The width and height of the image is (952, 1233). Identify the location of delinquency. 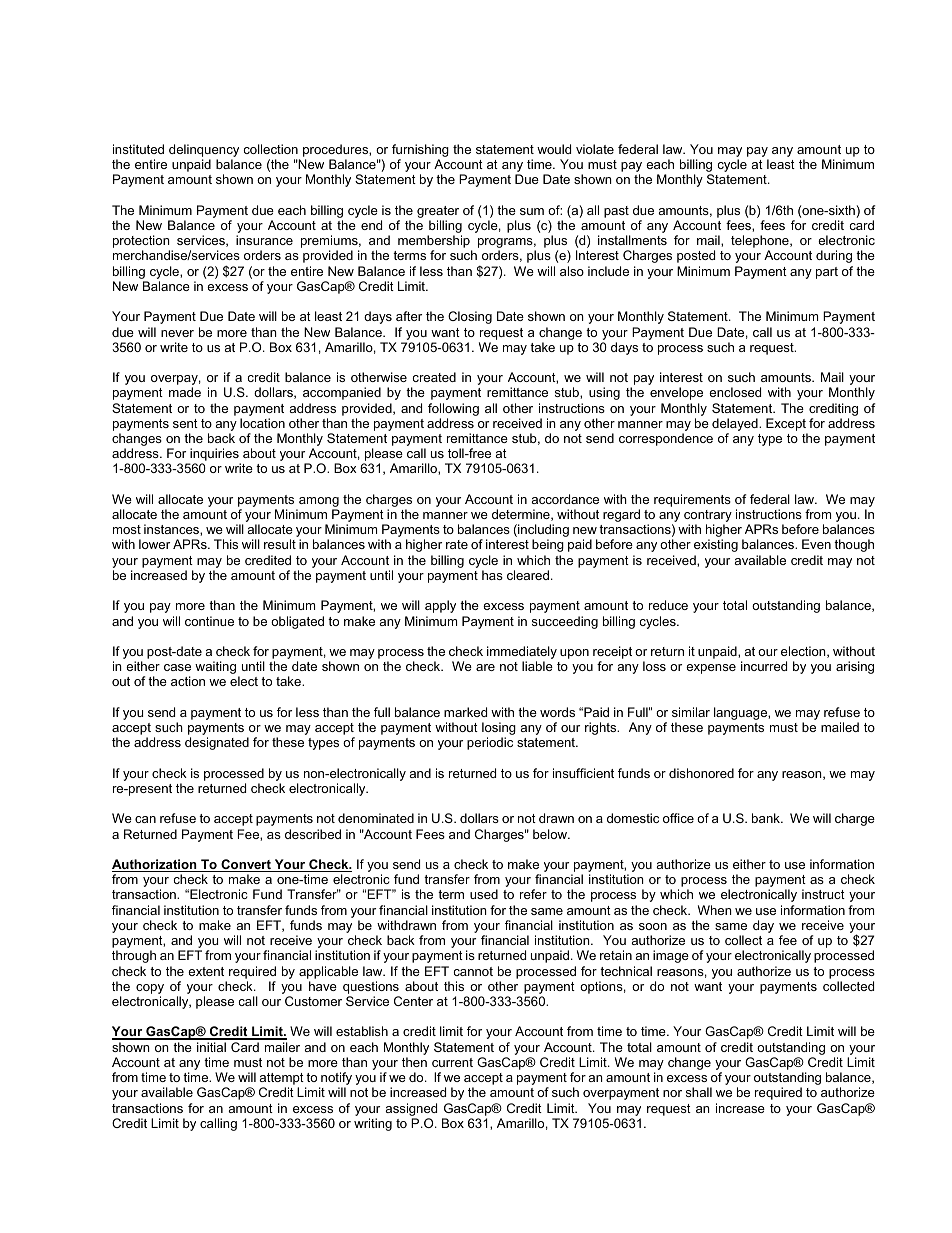
(204, 152).
